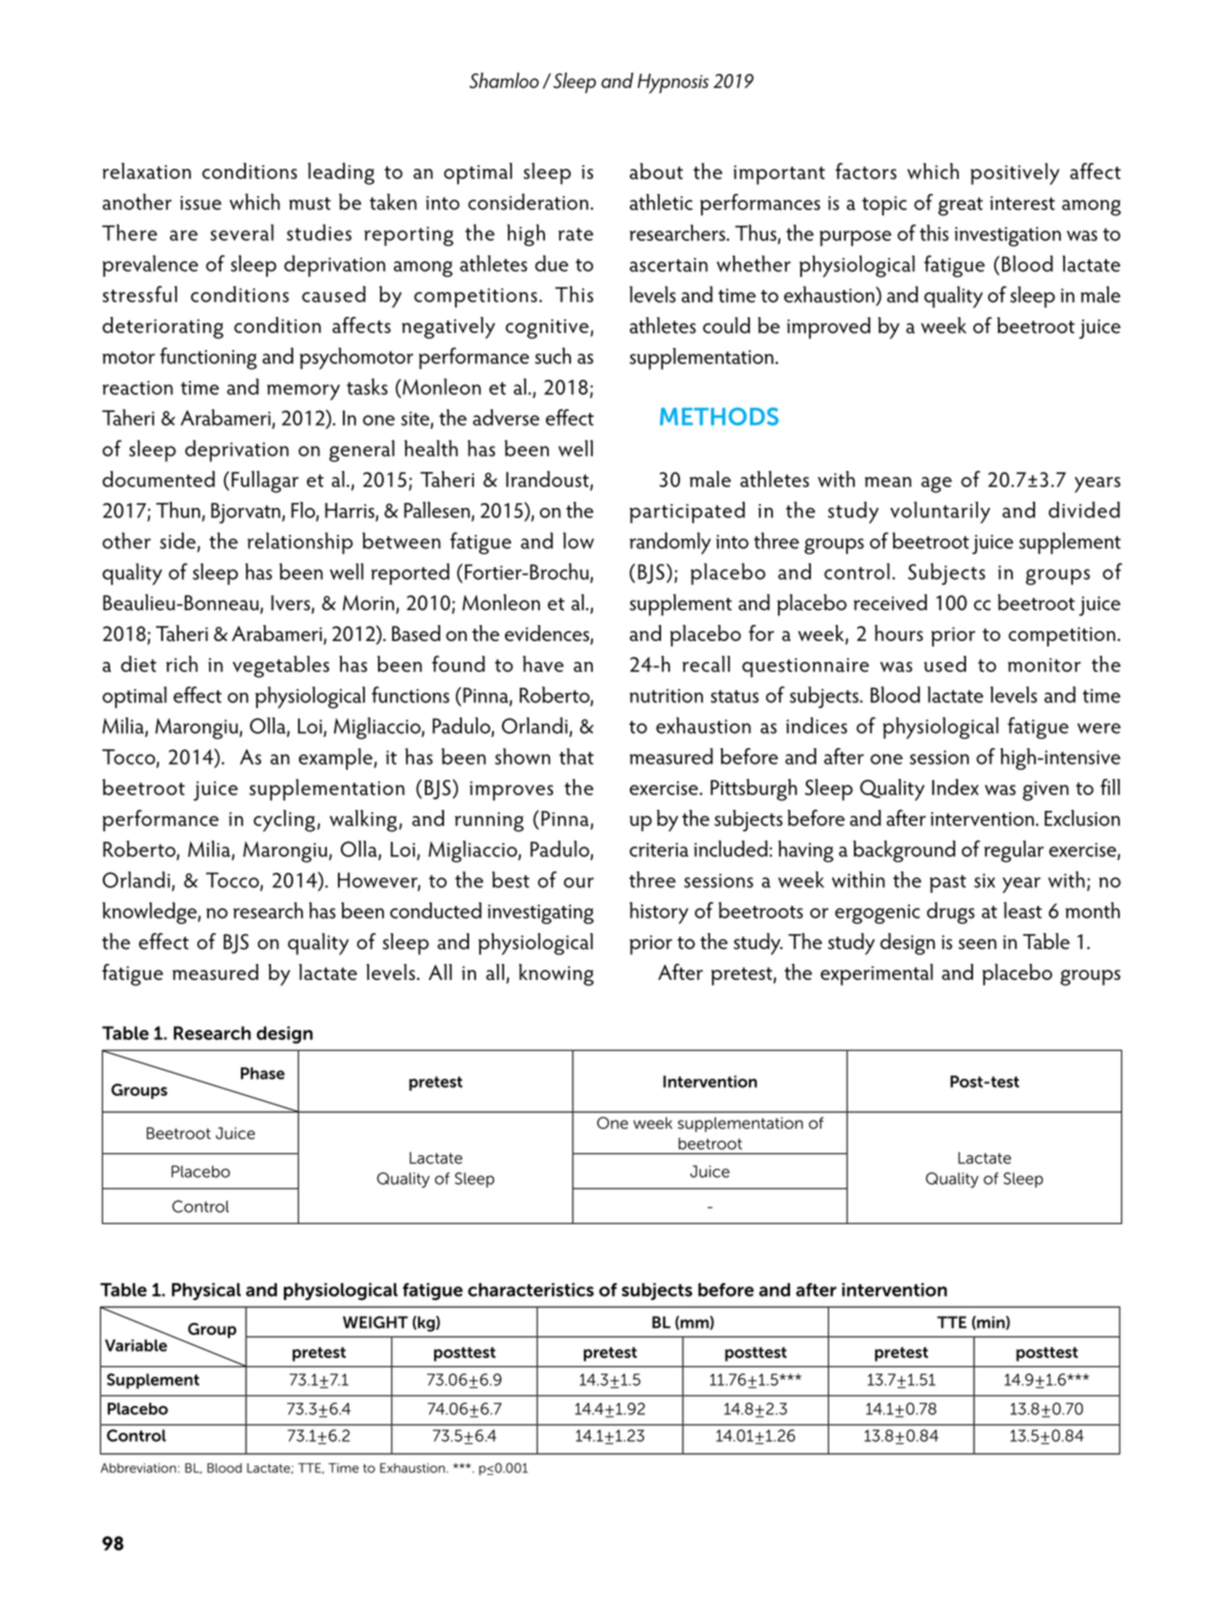  Describe the element at coordinates (300, 543) in the document. I see `relationship` at that location.
